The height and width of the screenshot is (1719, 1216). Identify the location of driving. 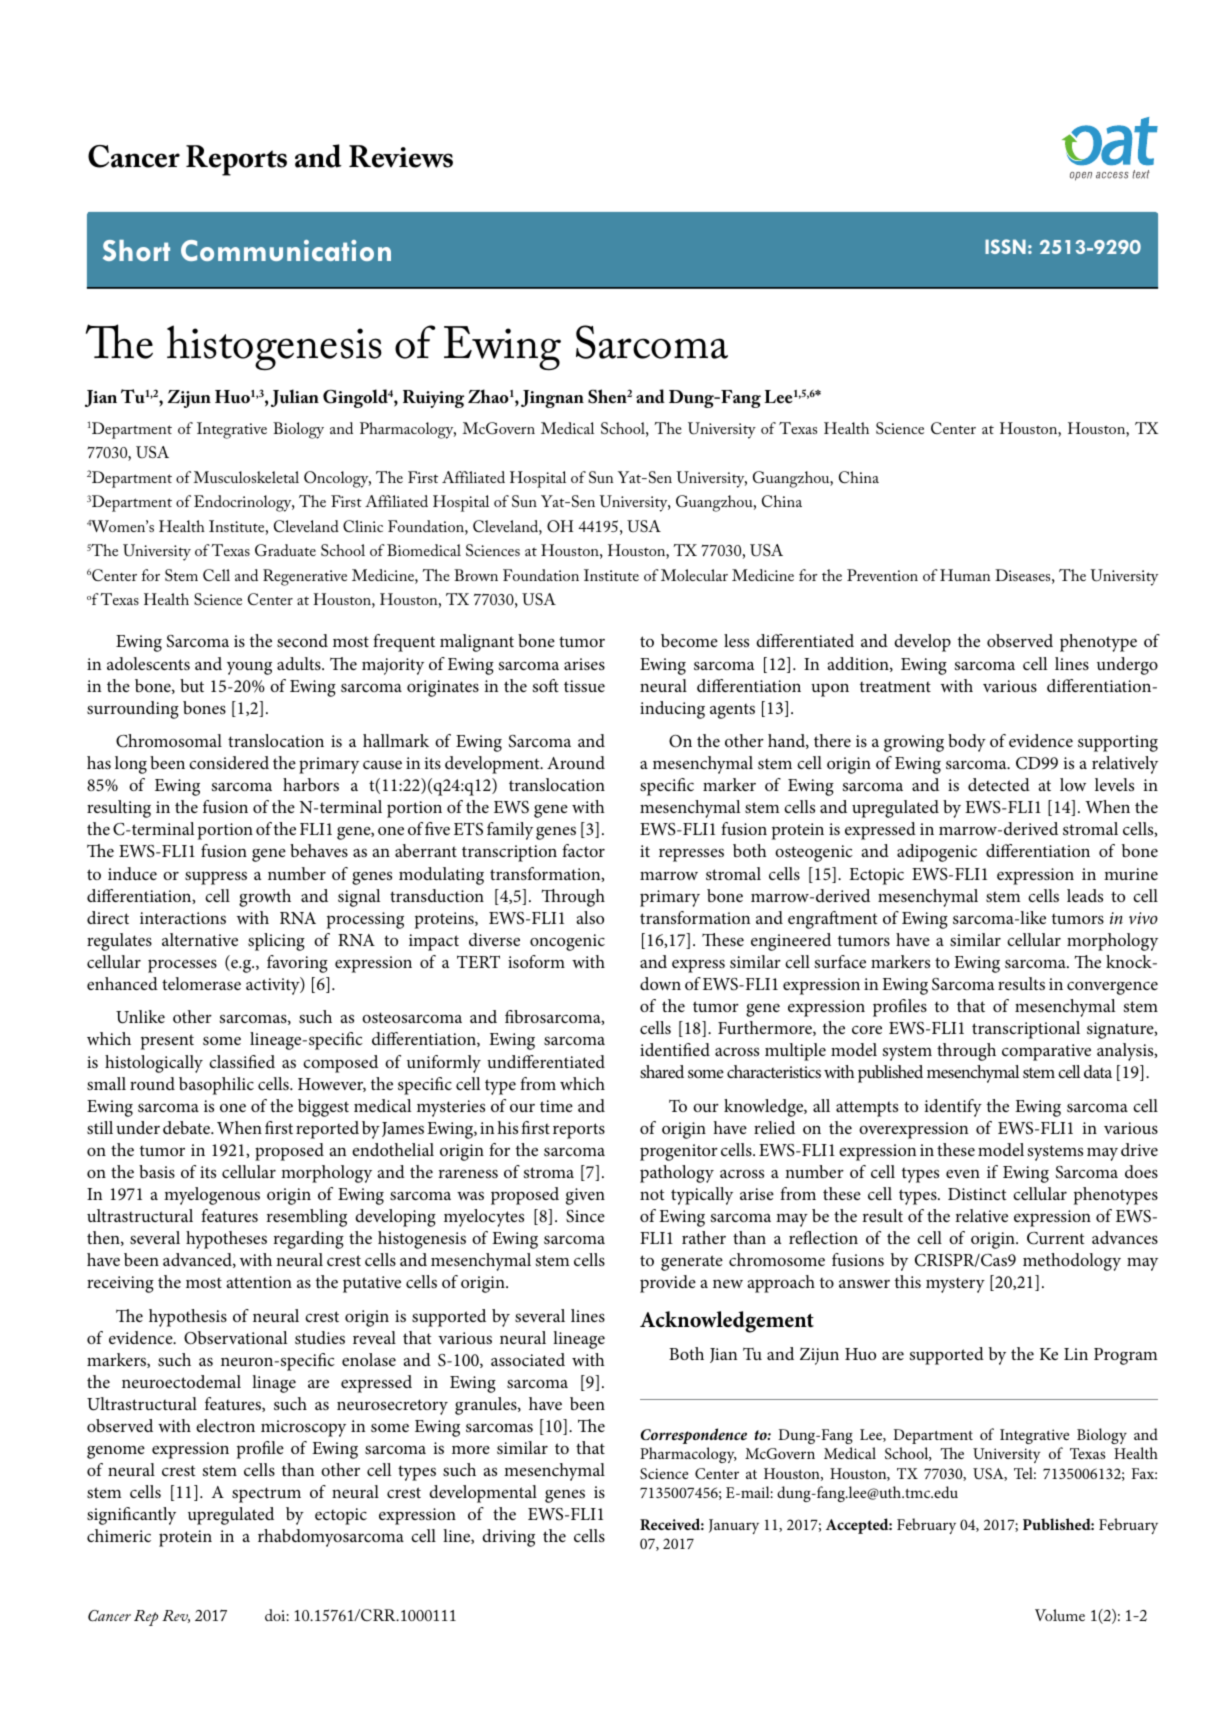
(508, 1538).
